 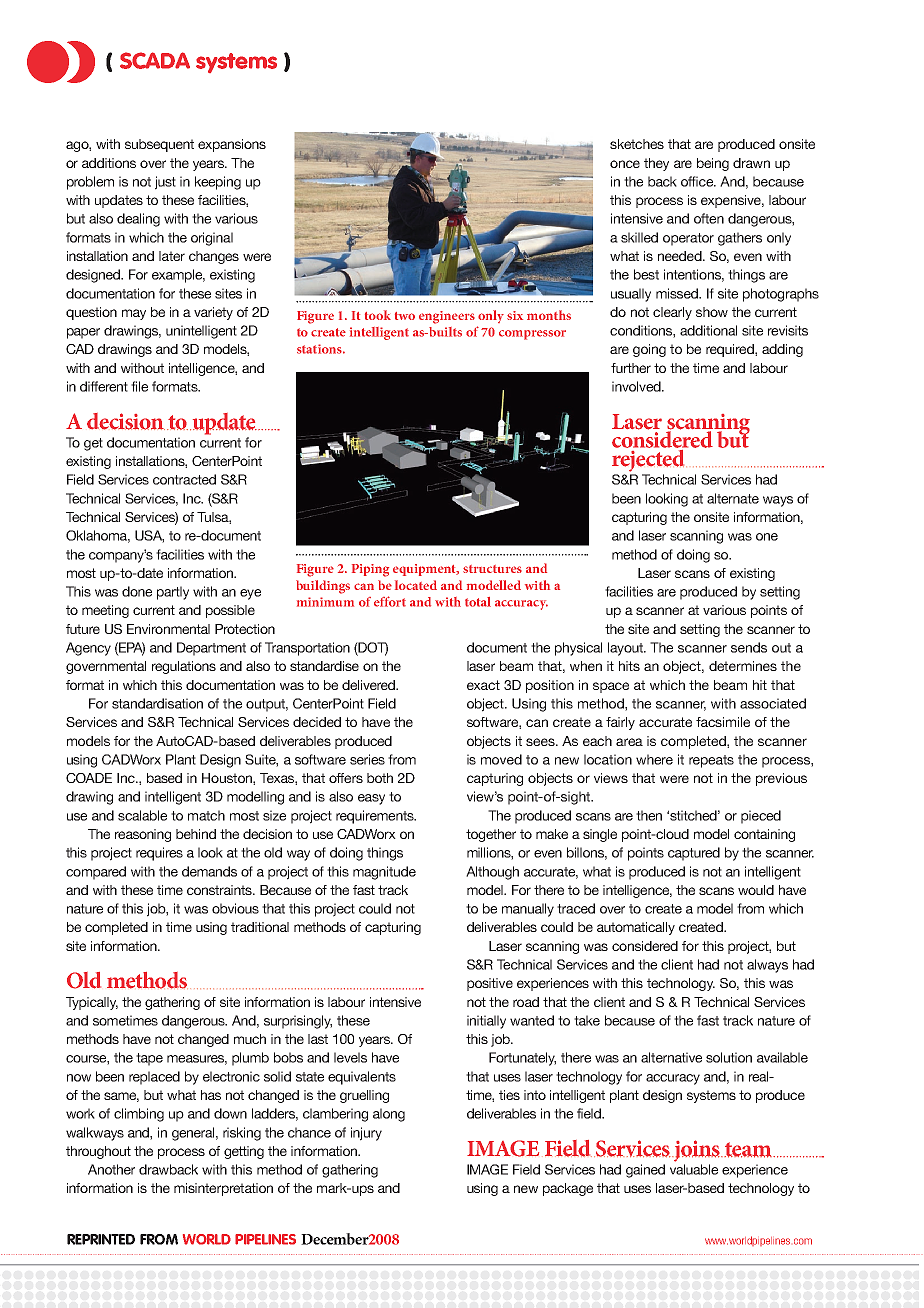 I want to click on sends, so click(x=749, y=647).
